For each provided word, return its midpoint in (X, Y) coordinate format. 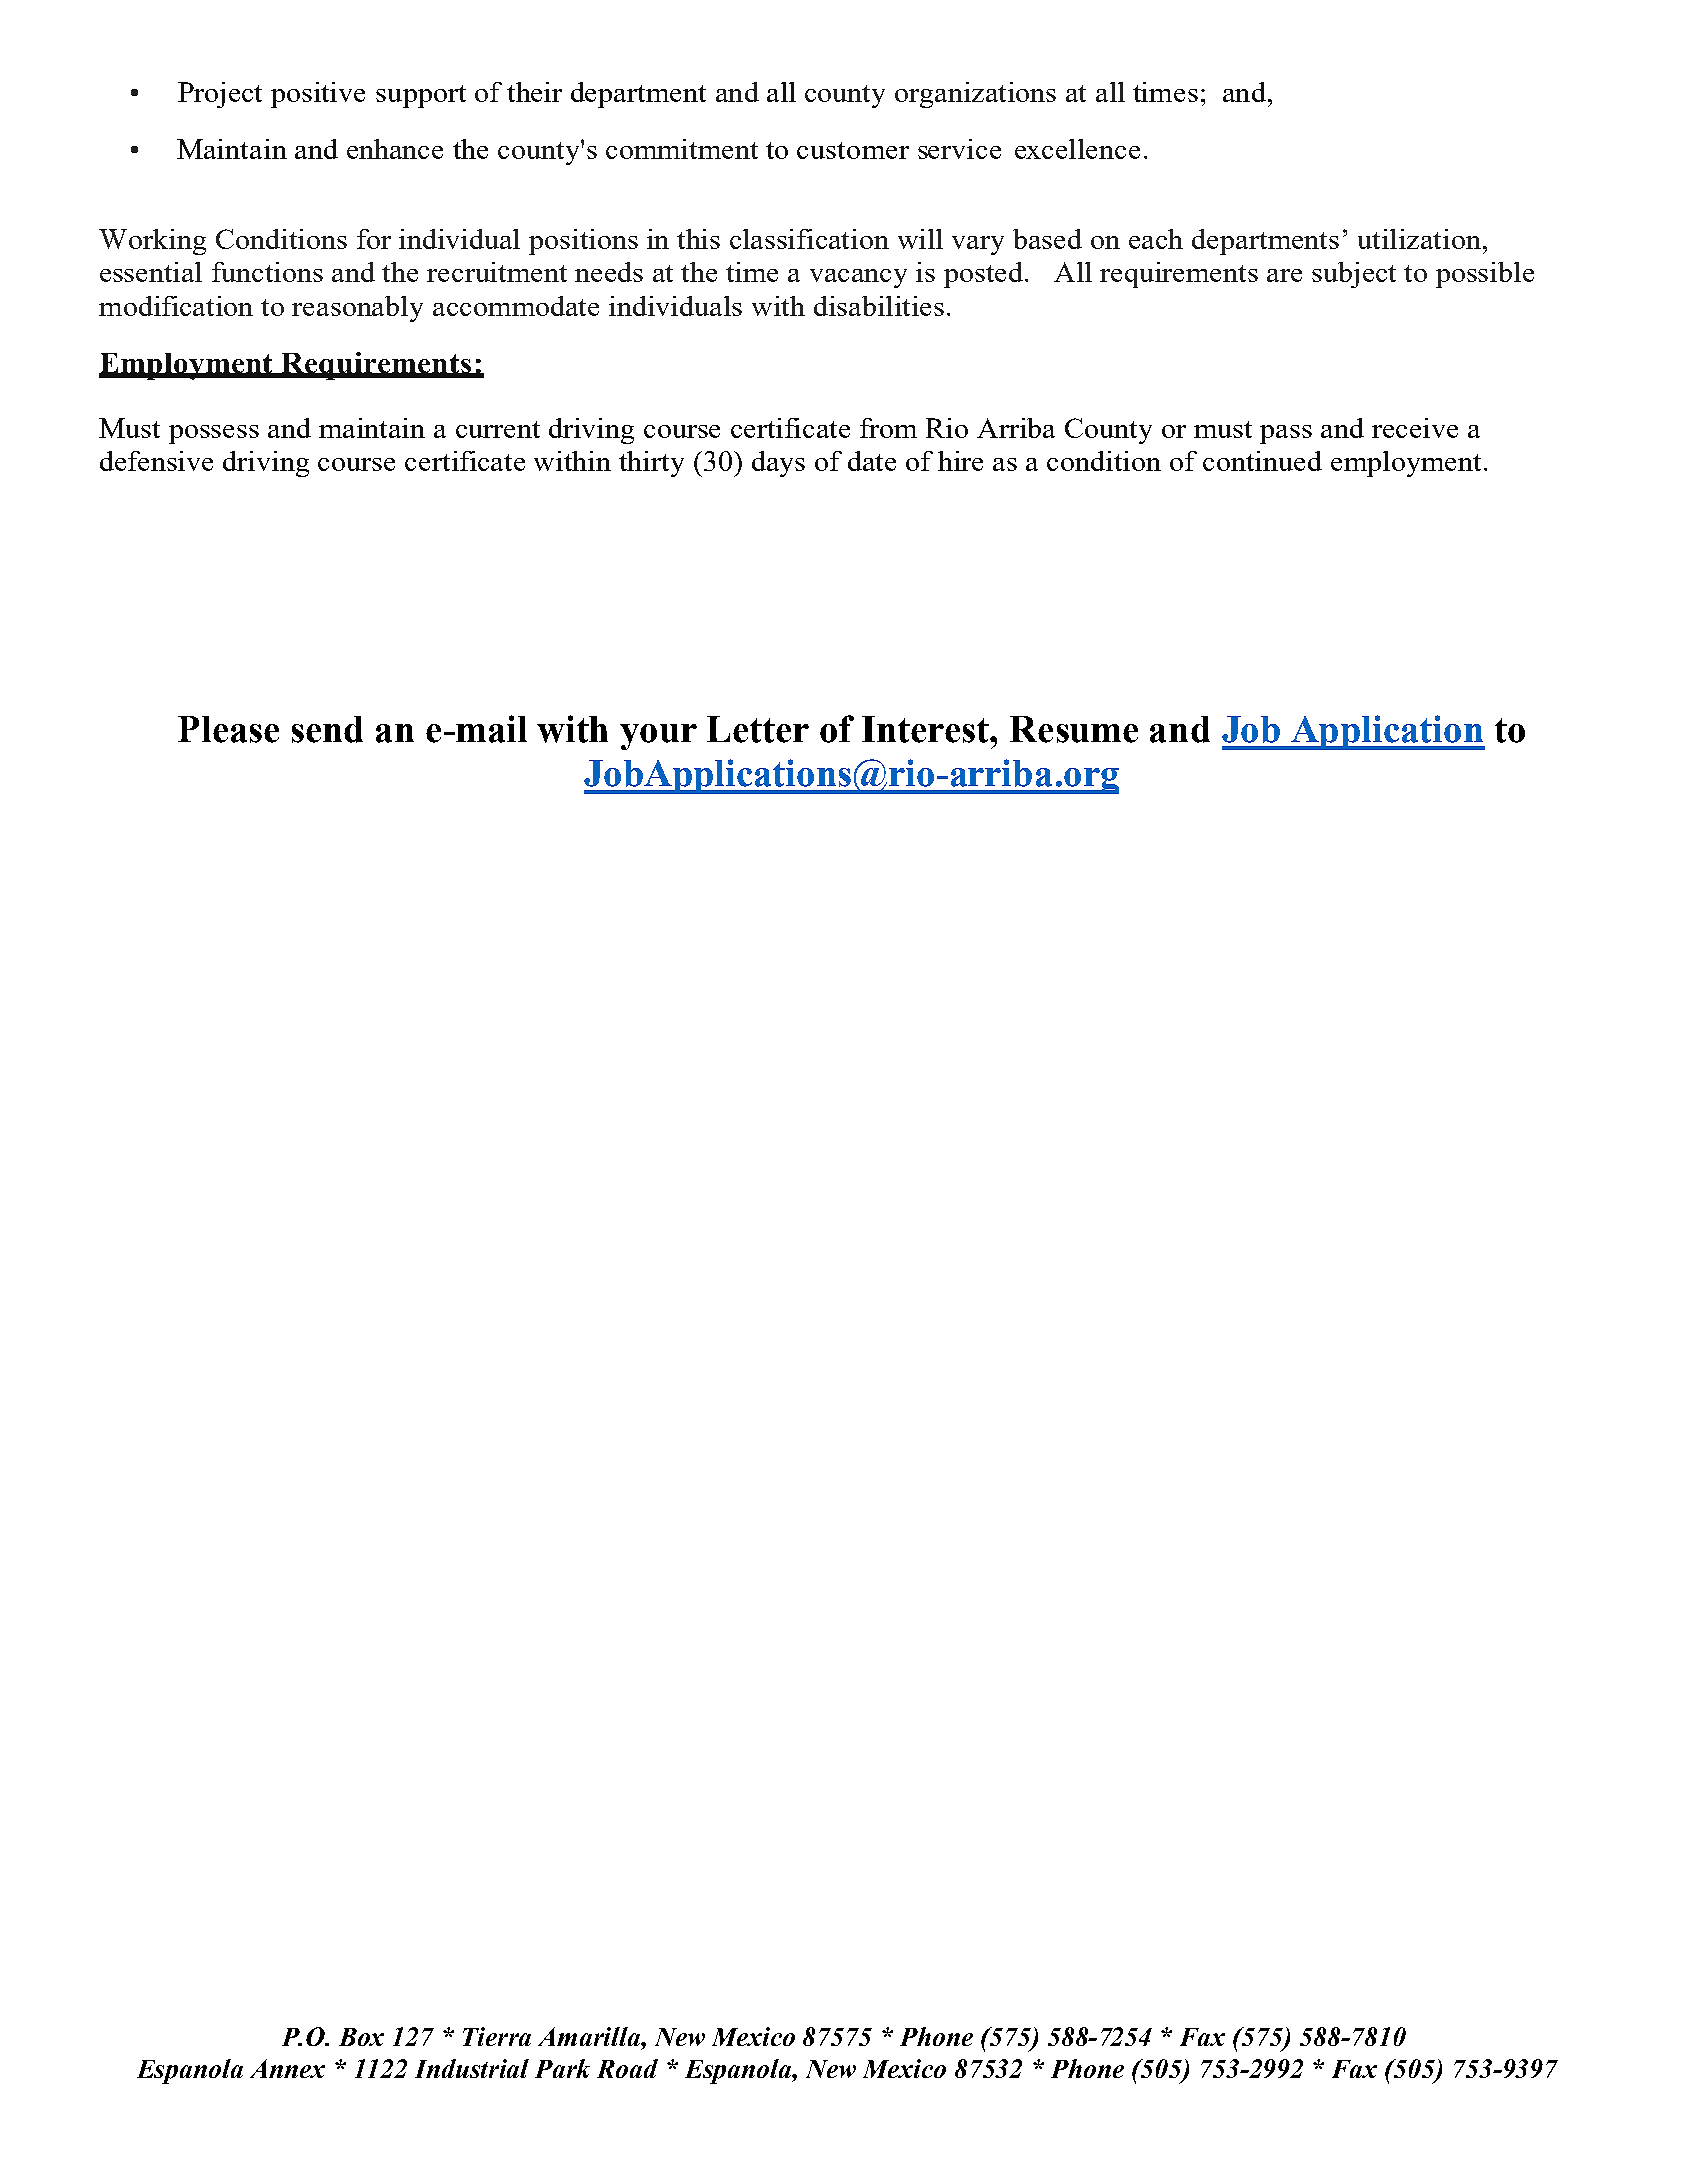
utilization (1421, 239)
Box (361, 2037)
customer (853, 150)
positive (318, 95)
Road (627, 2068)
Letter (758, 729)
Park (562, 2068)
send (327, 729)
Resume (1074, 729)
